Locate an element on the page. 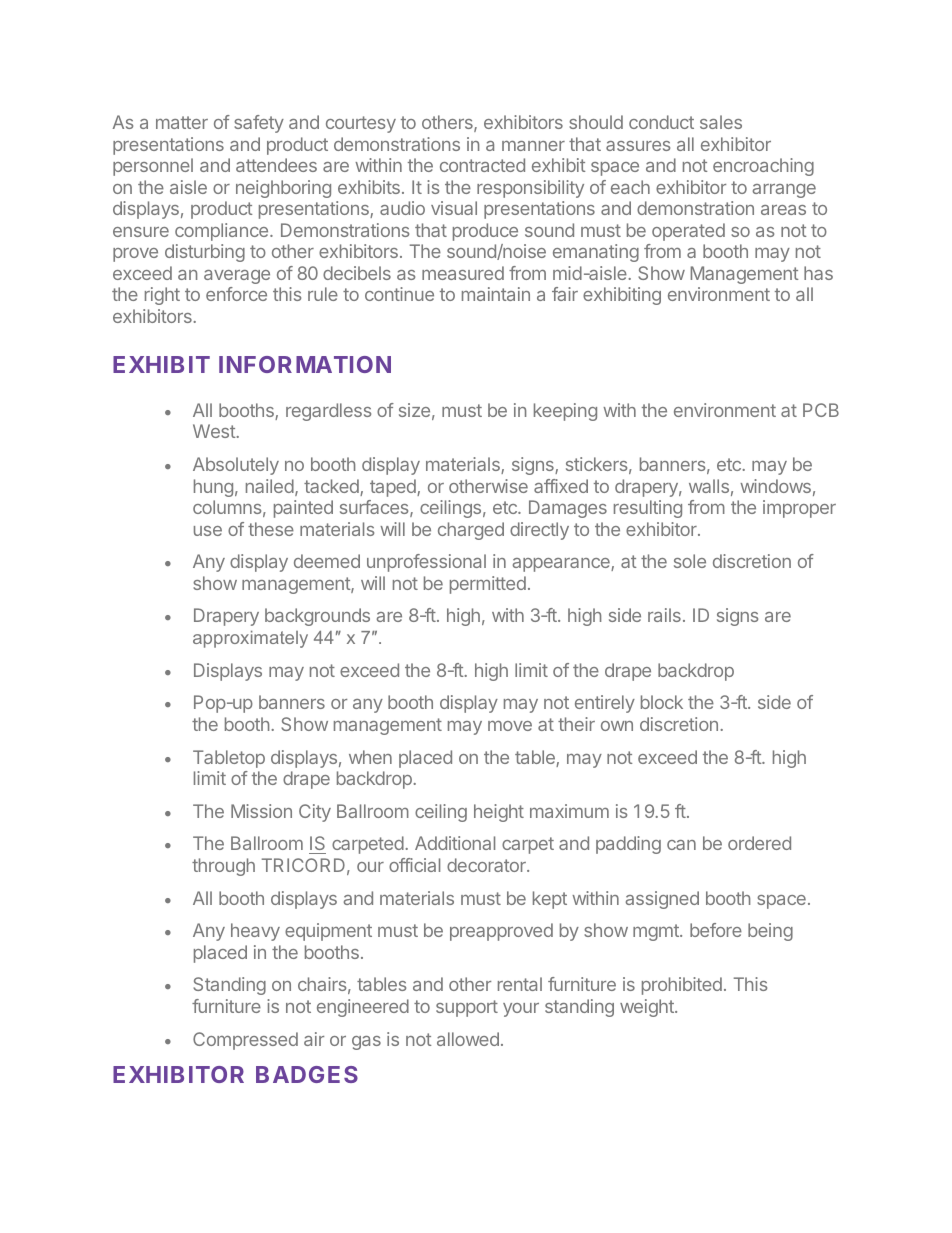 The height and width of the page is (1233, 952). Compressed is located at coordinates (245, 1041).
